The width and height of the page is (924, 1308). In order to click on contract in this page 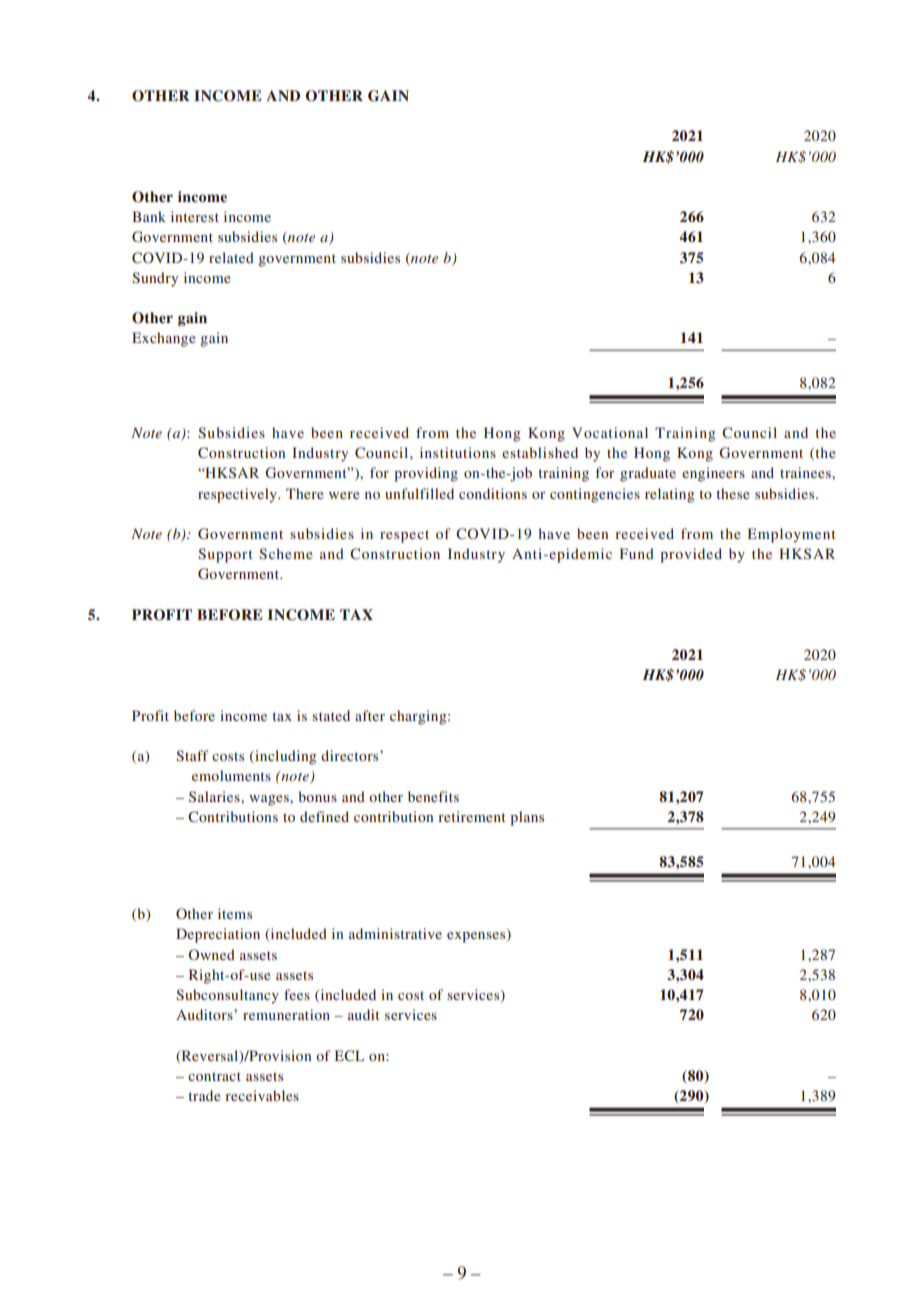, I will do `click(214, 1076)`.
